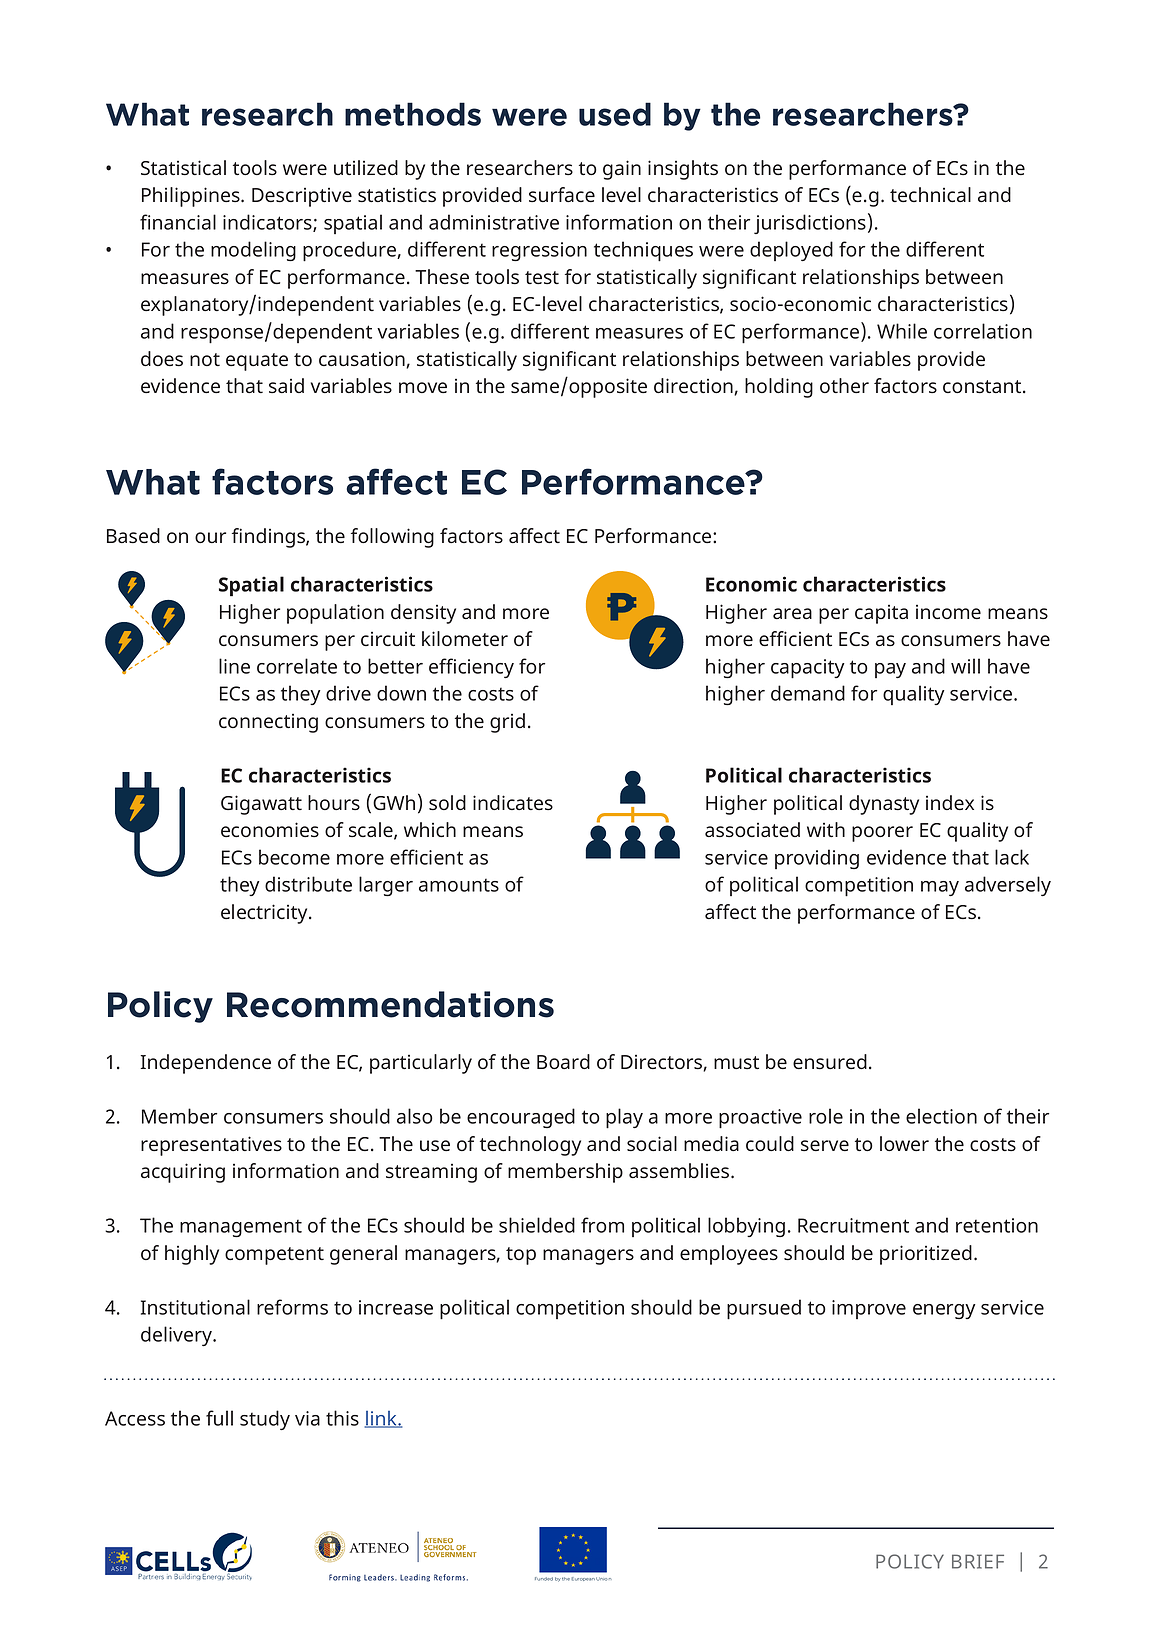  I want to click on management, so click(241, 1228).
